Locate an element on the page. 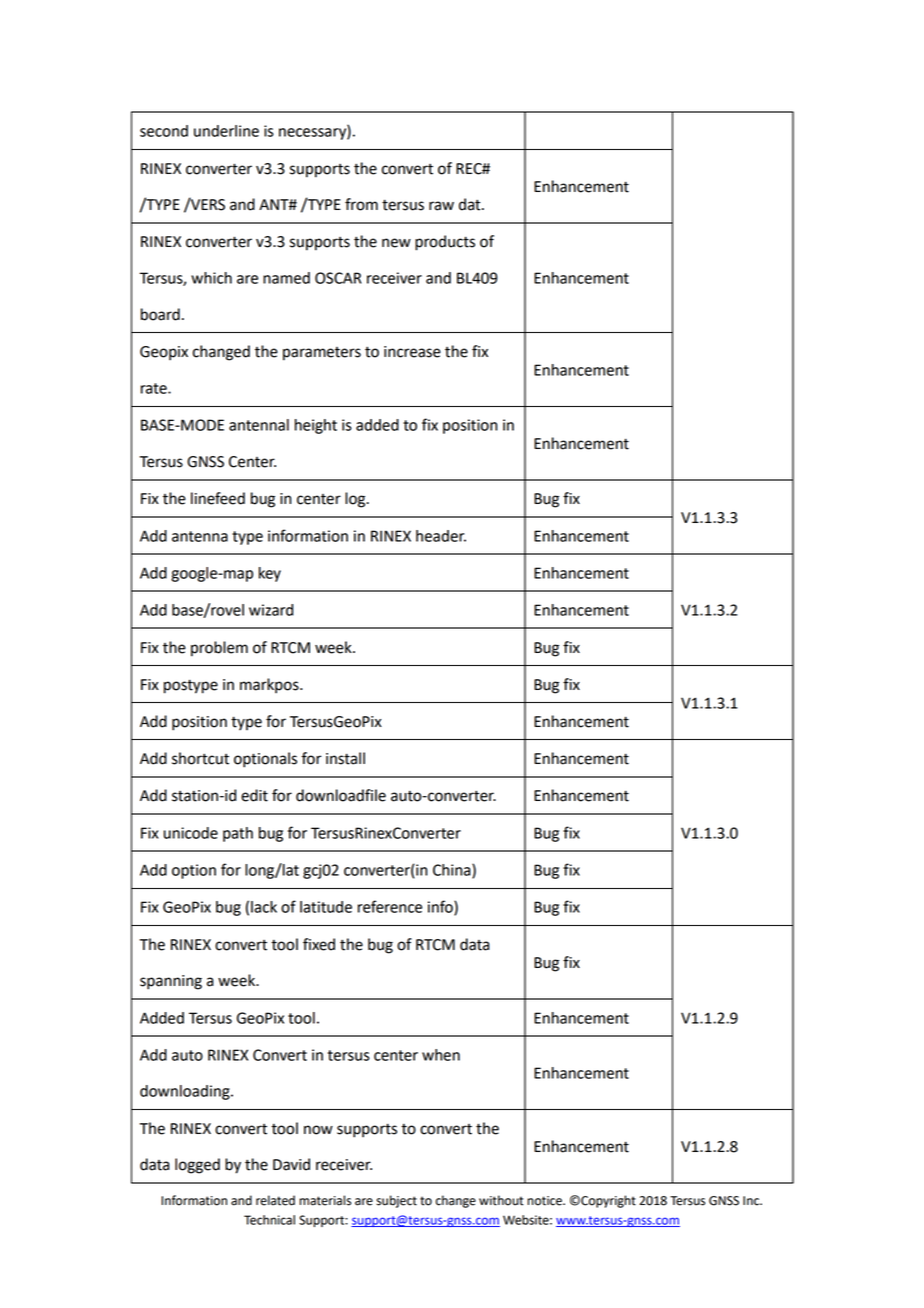 This page has width=924, height=1308. problem is located at coordinates (219, 649).
